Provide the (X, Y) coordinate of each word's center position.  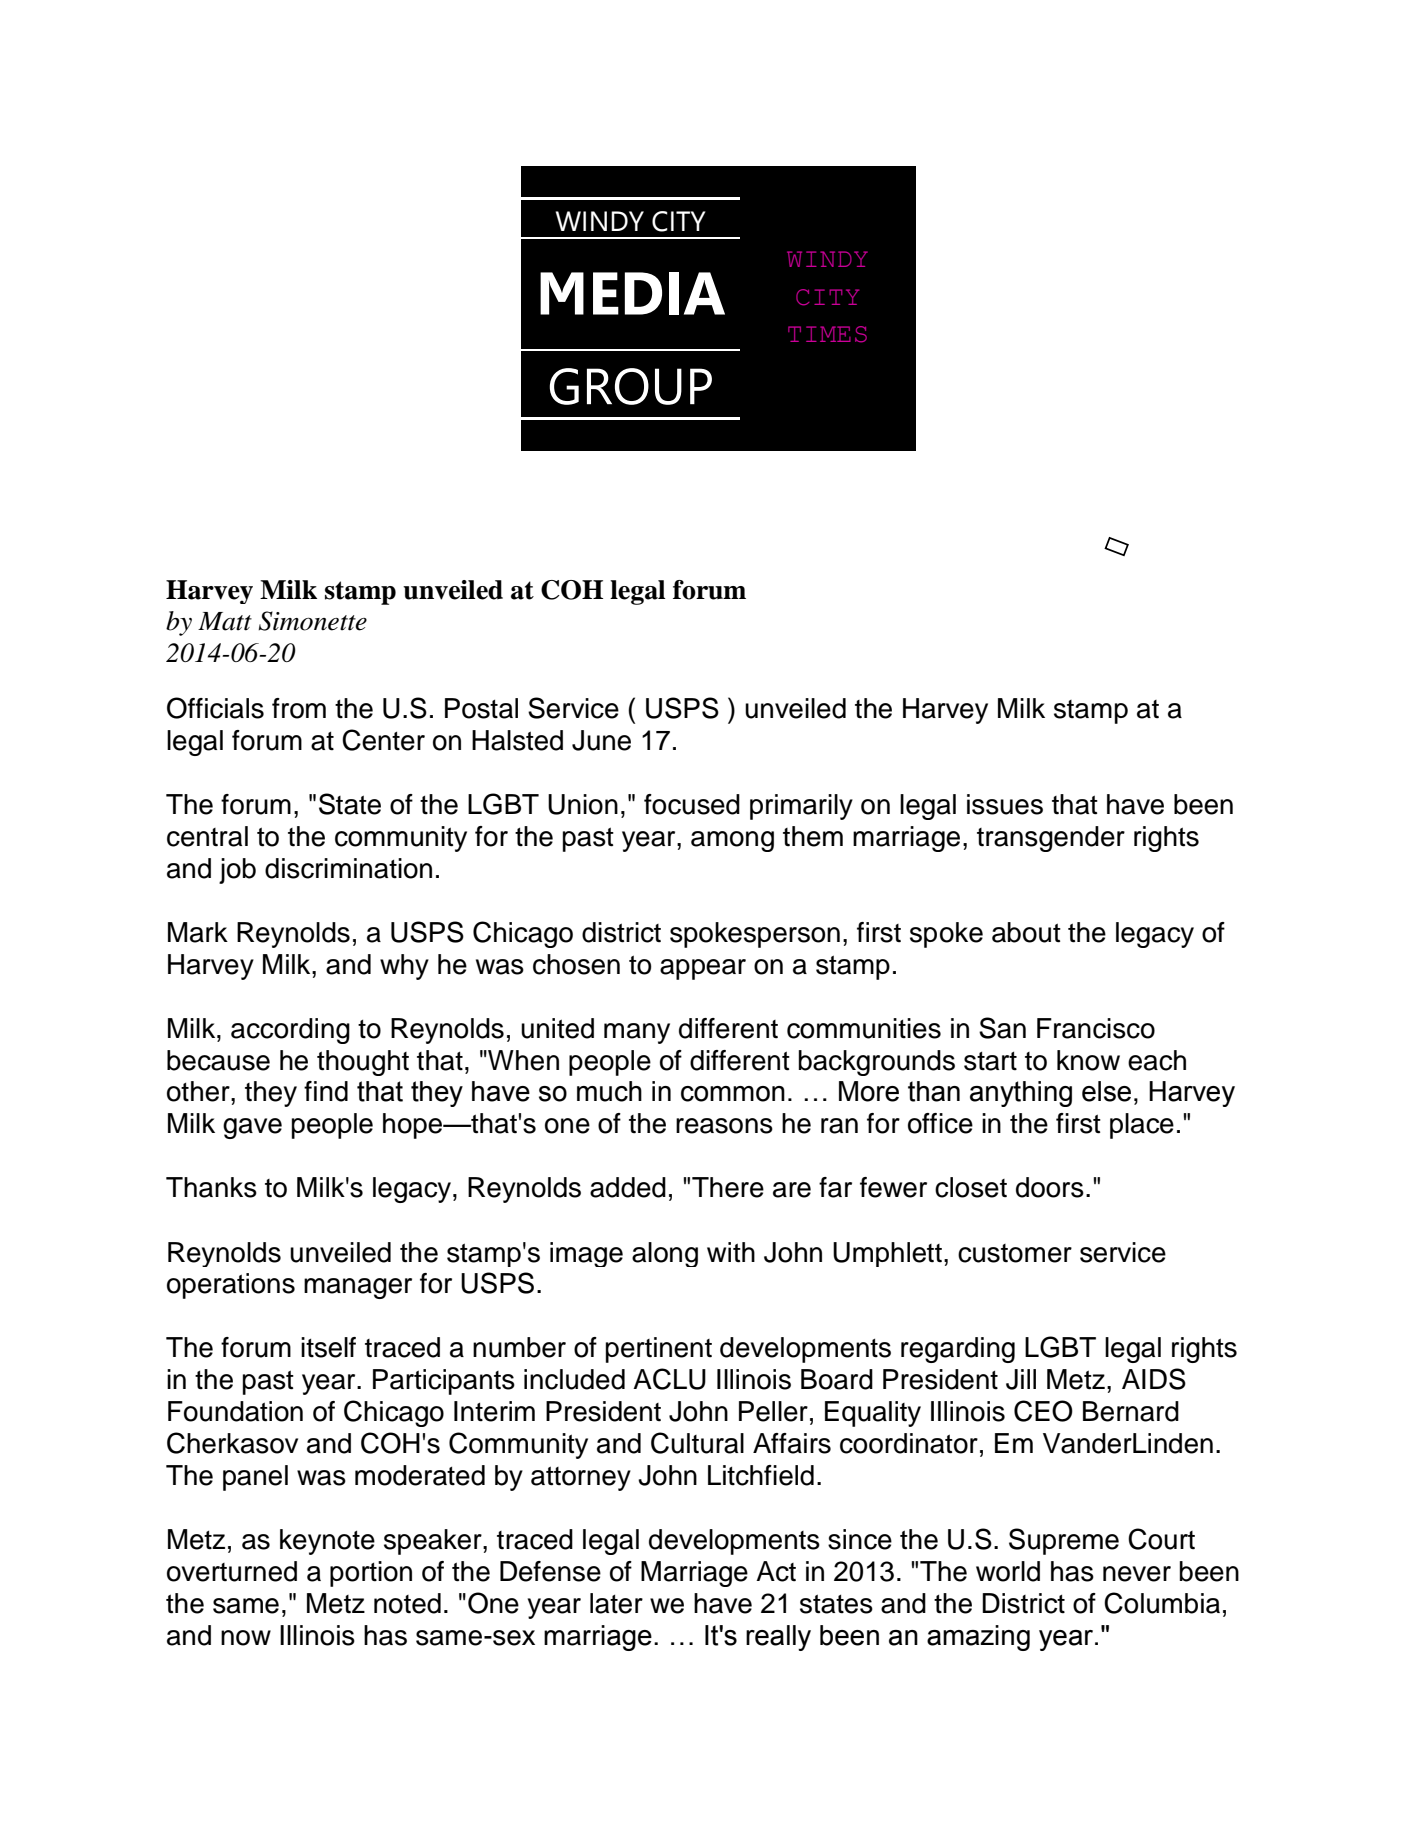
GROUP (630, 386)
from (299, 708)
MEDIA (632, 293)
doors (1050, 1187)
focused (692, 804)
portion (371, 1574)
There (728, 1187)
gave (252, 1128)
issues (1005, 804)
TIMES (827, 334)
